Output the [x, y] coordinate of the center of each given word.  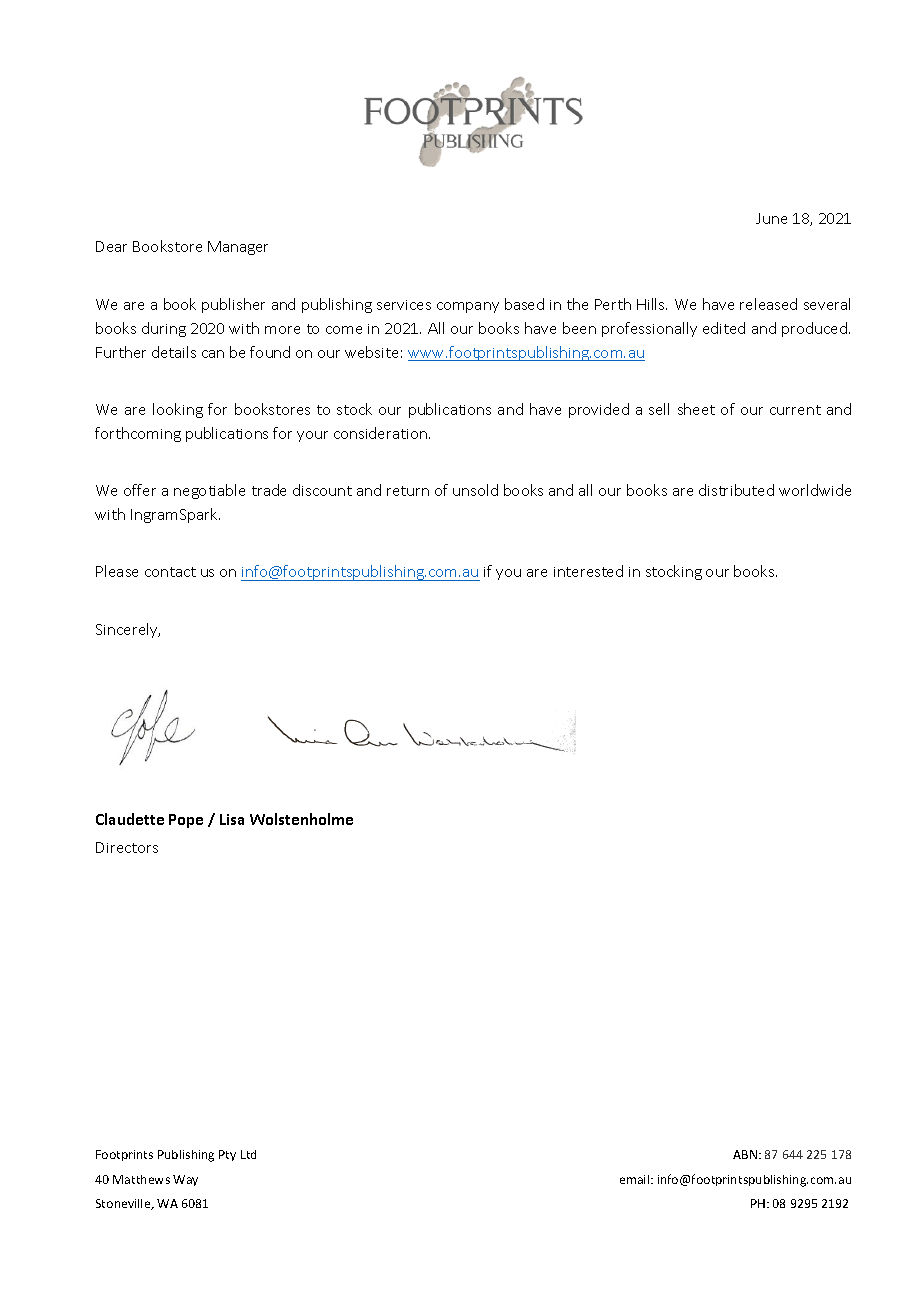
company [468, 307]
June [771, 218]
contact [170, 572]
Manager [238, 248]
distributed [736, 490]
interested [588, 571]
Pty [227, 1155]
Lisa [232, 819]
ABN [745, 1154]
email [636, 1179]
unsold [475, 490]
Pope [186, 821]
